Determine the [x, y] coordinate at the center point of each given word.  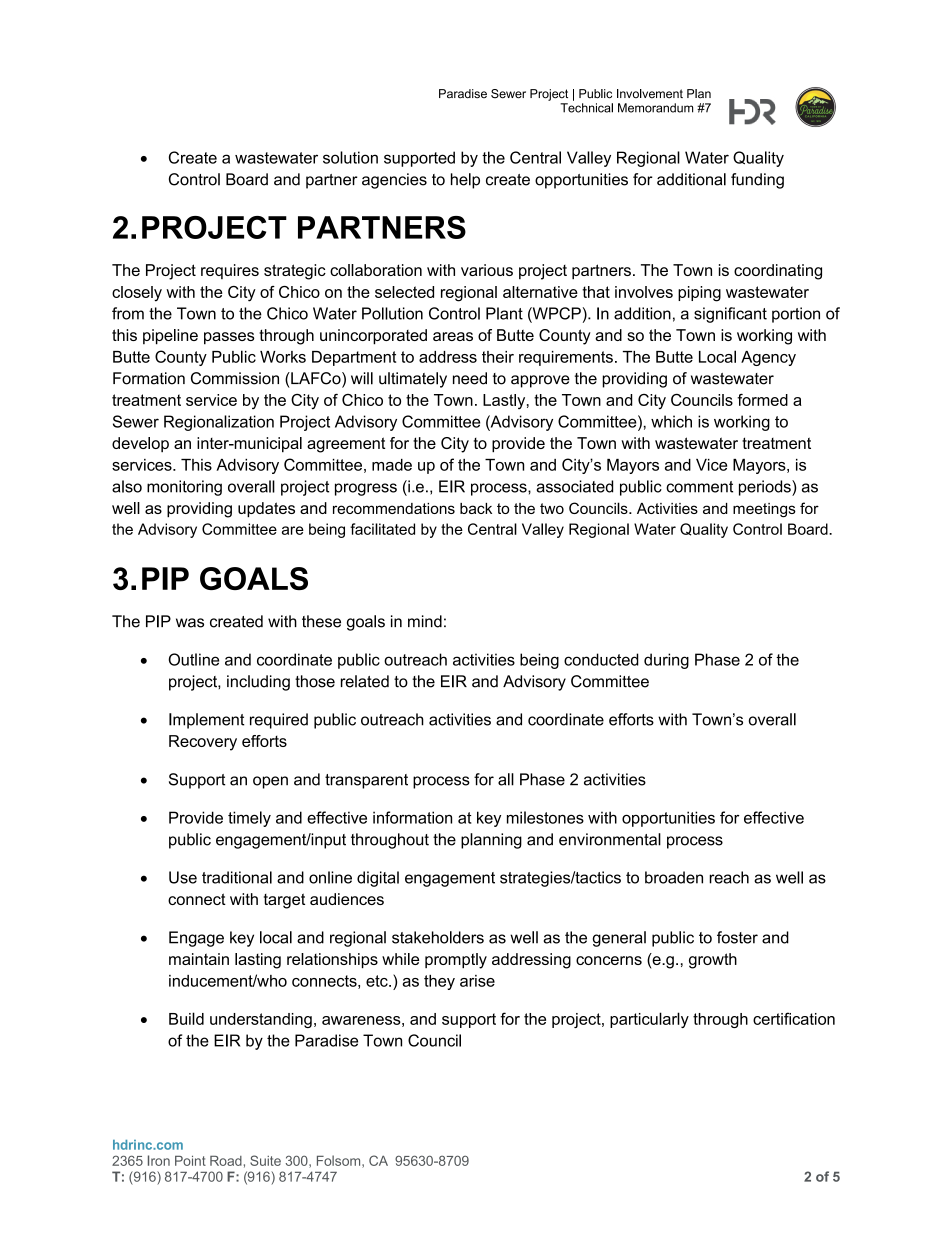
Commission [235, 378]
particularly [649, 1020]
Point [190, 1161]
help [465, 181]
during [666, 661]
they [439, 982]
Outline [193, 659]
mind [425, 621]
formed [762, 400]
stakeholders [438, 937]
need [470, 378]
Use [183, 877]
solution [350, 157]
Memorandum [655, 108]
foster [737, 937]
